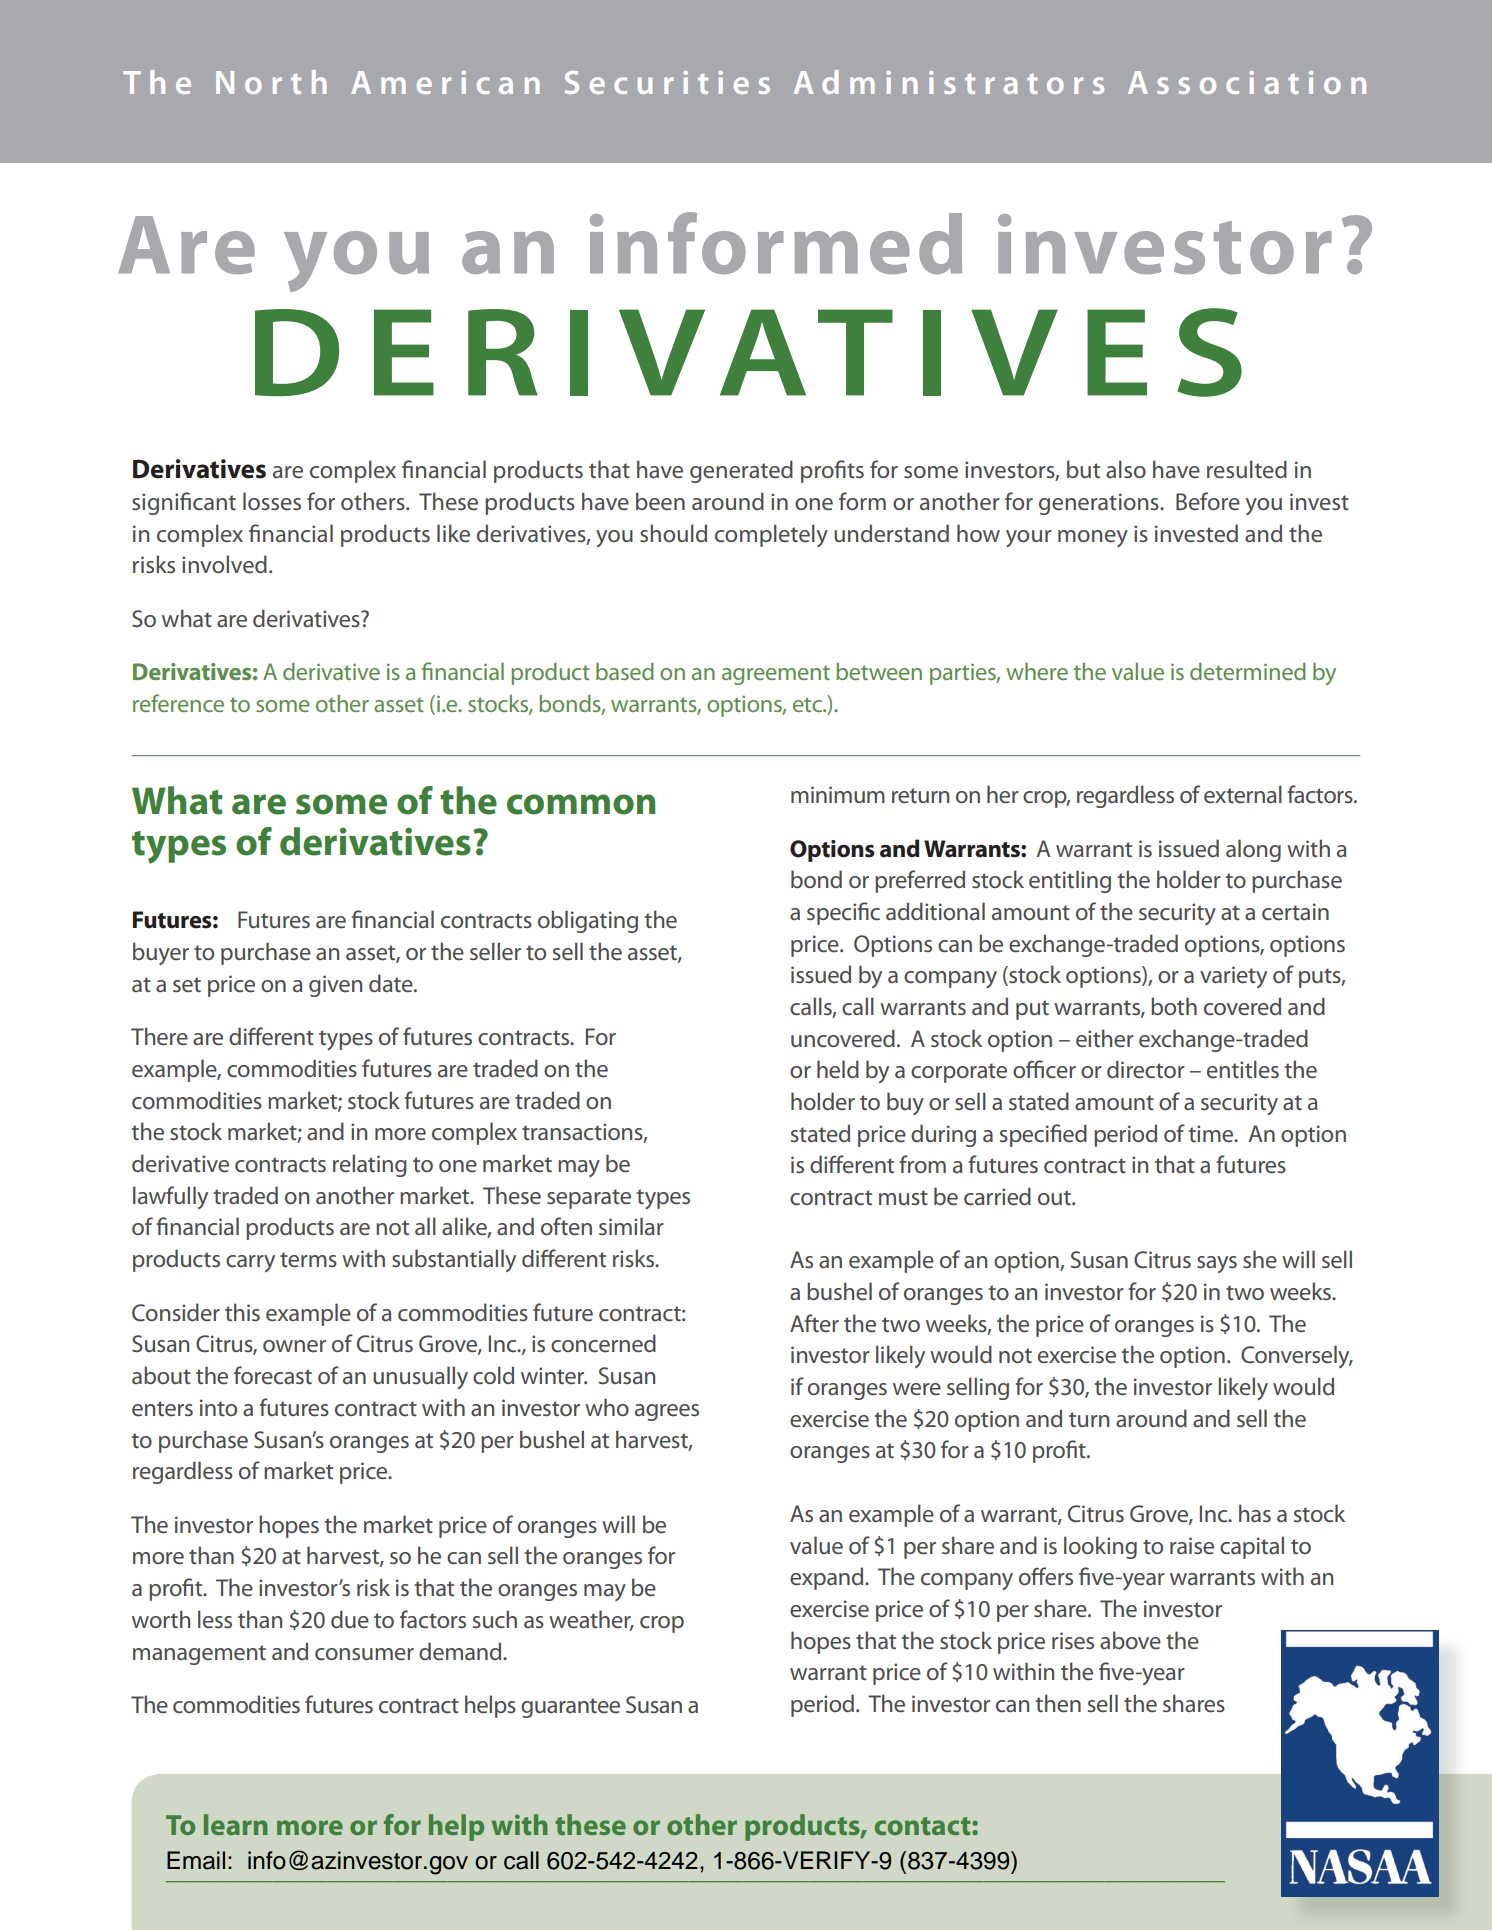 The width and height of the screenshot is (1492, 1930). Describe the element at coordinates (631, 1226) in the screenshot. I see `similar` at that location.
